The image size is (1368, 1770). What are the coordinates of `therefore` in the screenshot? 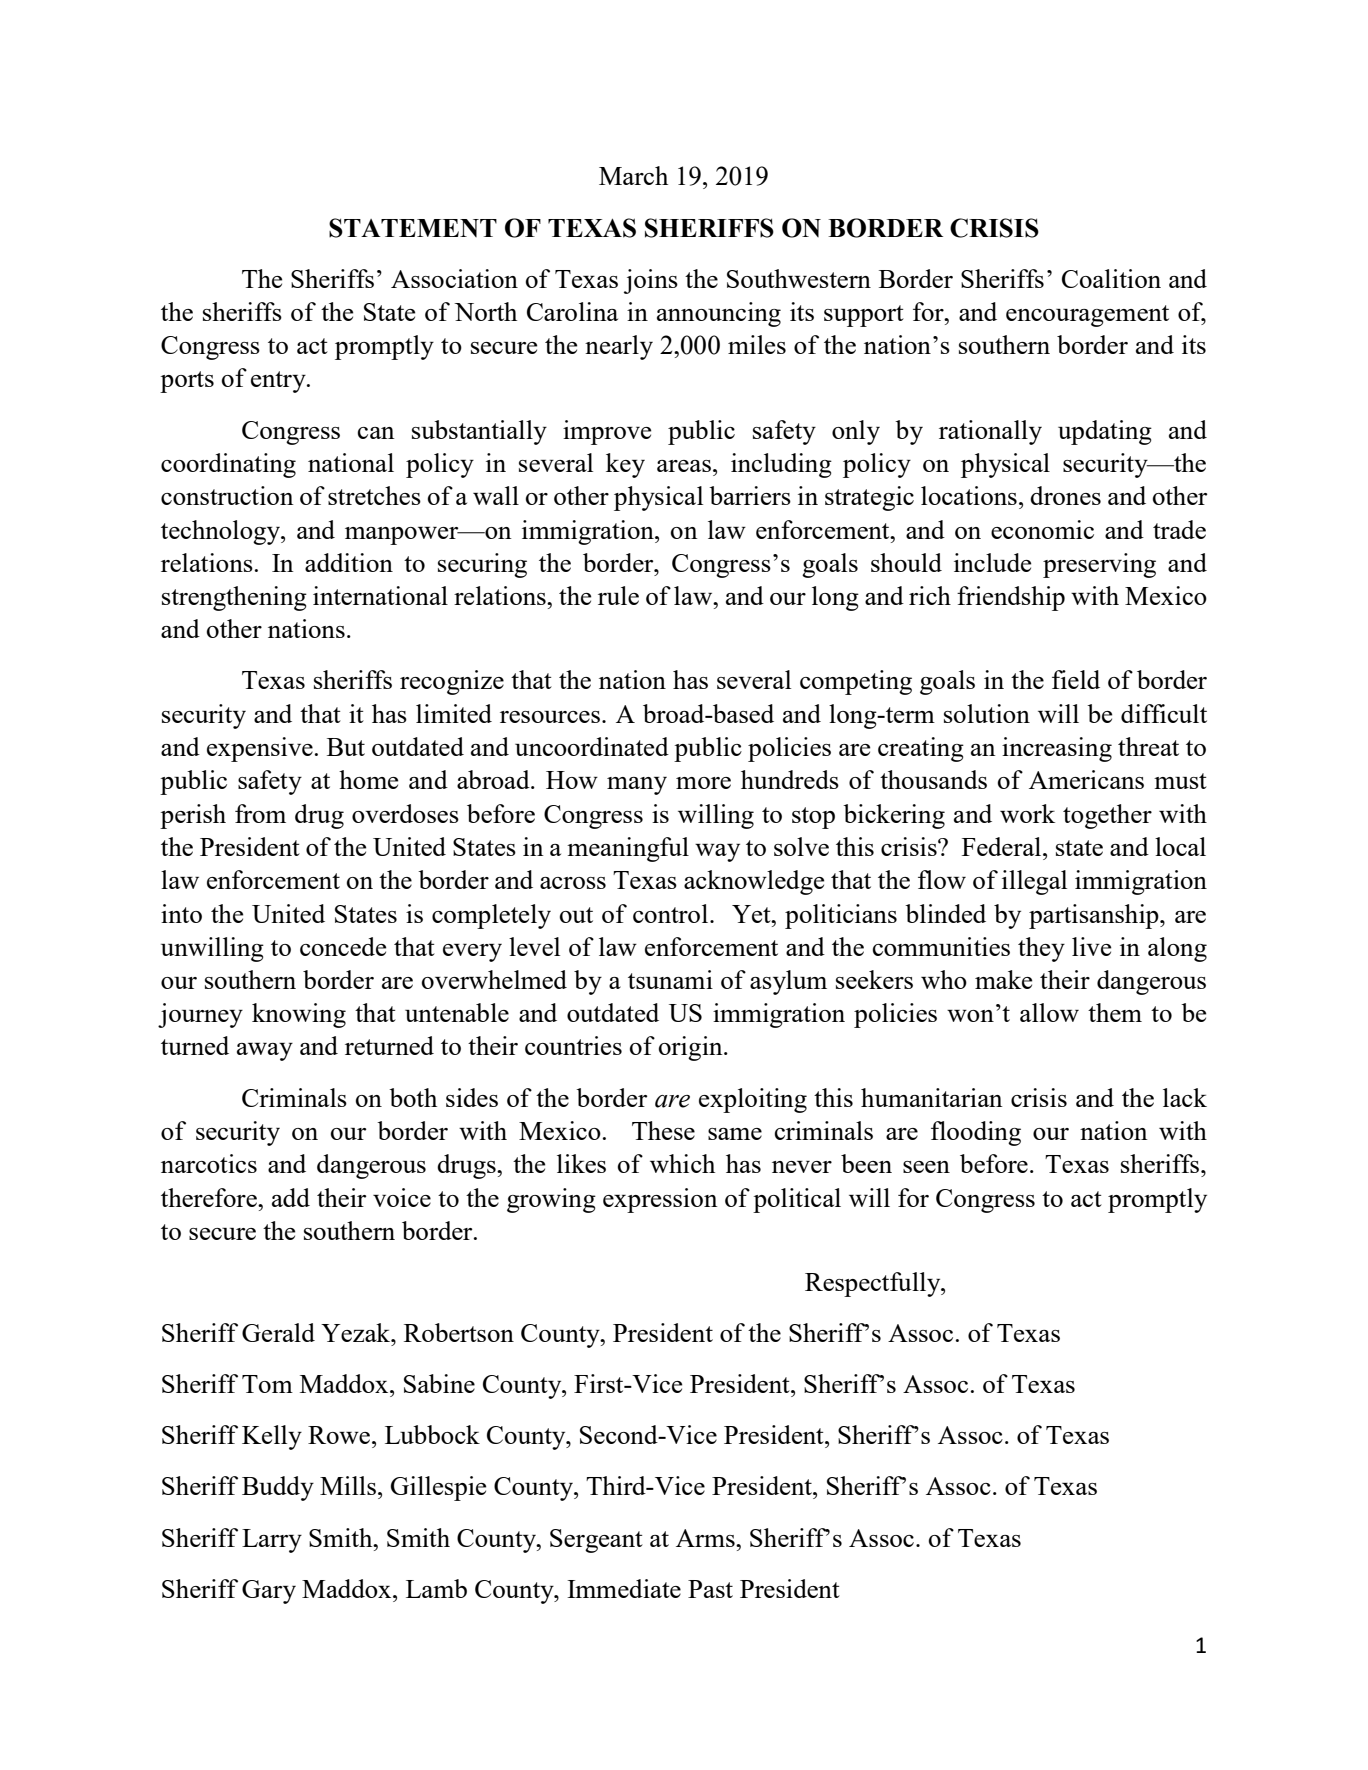 It's located at (210, 1197).
